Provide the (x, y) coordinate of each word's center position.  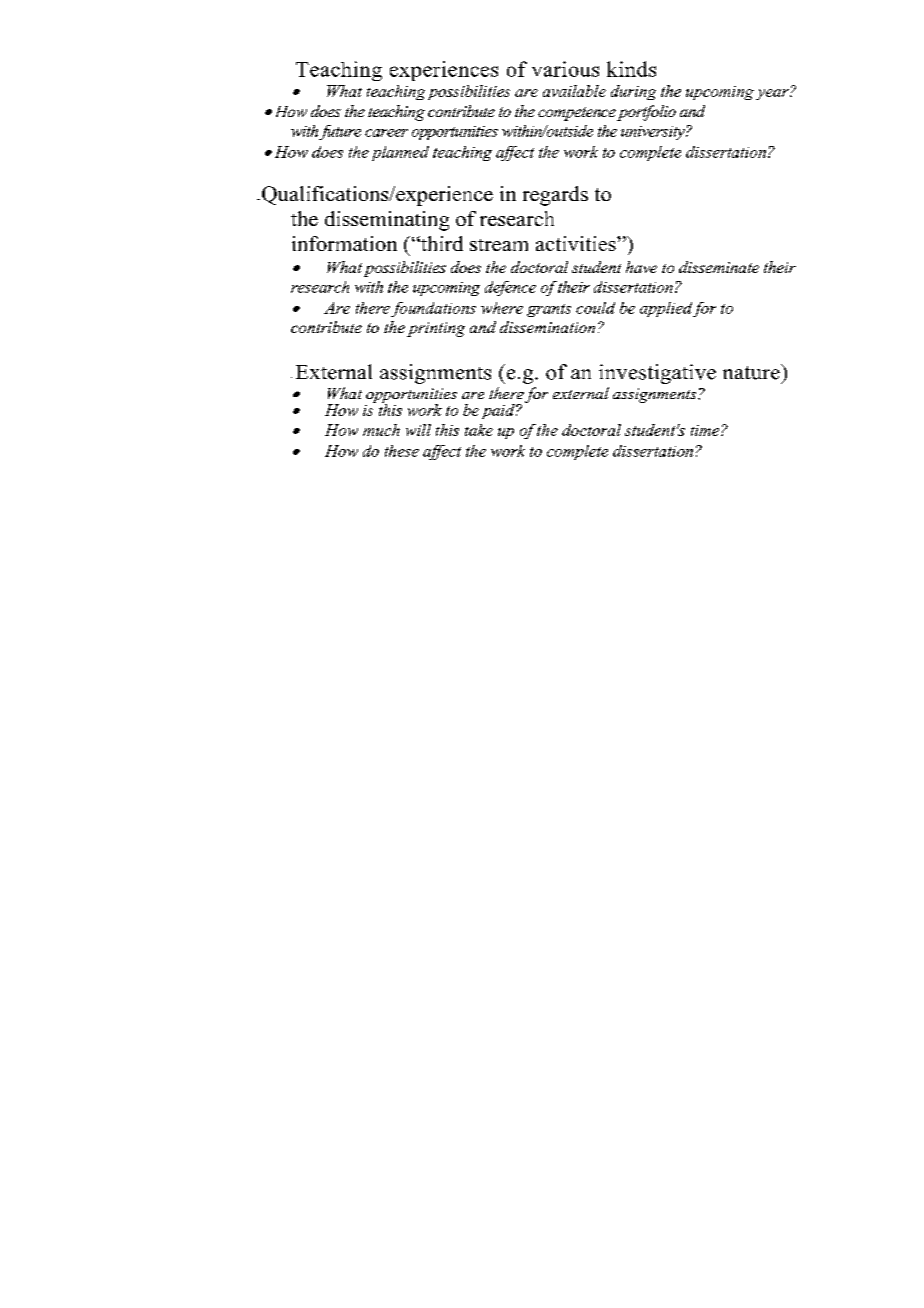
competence (577, 114)
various (565, 69)
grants (549, 310)
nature (752, 372)
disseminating (387, 221)
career (386, 133)
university (654, 133)
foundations (433, 309)
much (381, 430)
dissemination (547, 327)
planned (400, 153)
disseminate (719, 267)
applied (666, 309)
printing (436, 329)
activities (577, 243)
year (773, 94)
